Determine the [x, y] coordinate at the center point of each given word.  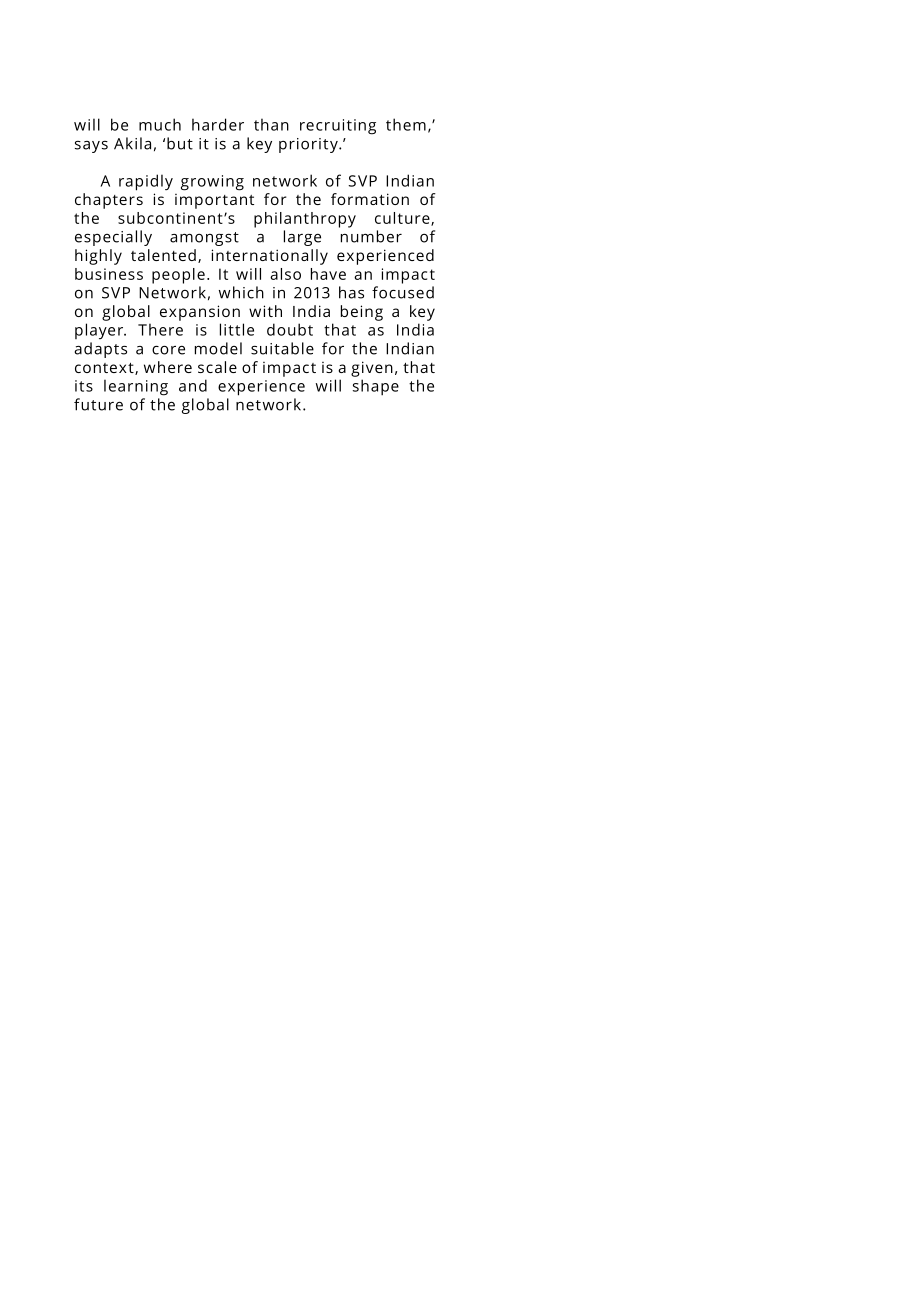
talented [163, 255]
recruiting [338, 127]
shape [376, 387]
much [160, 124]
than [271, 124]
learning [136, 387]
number [371, 236]
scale [217, 367]
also [285, 274]
